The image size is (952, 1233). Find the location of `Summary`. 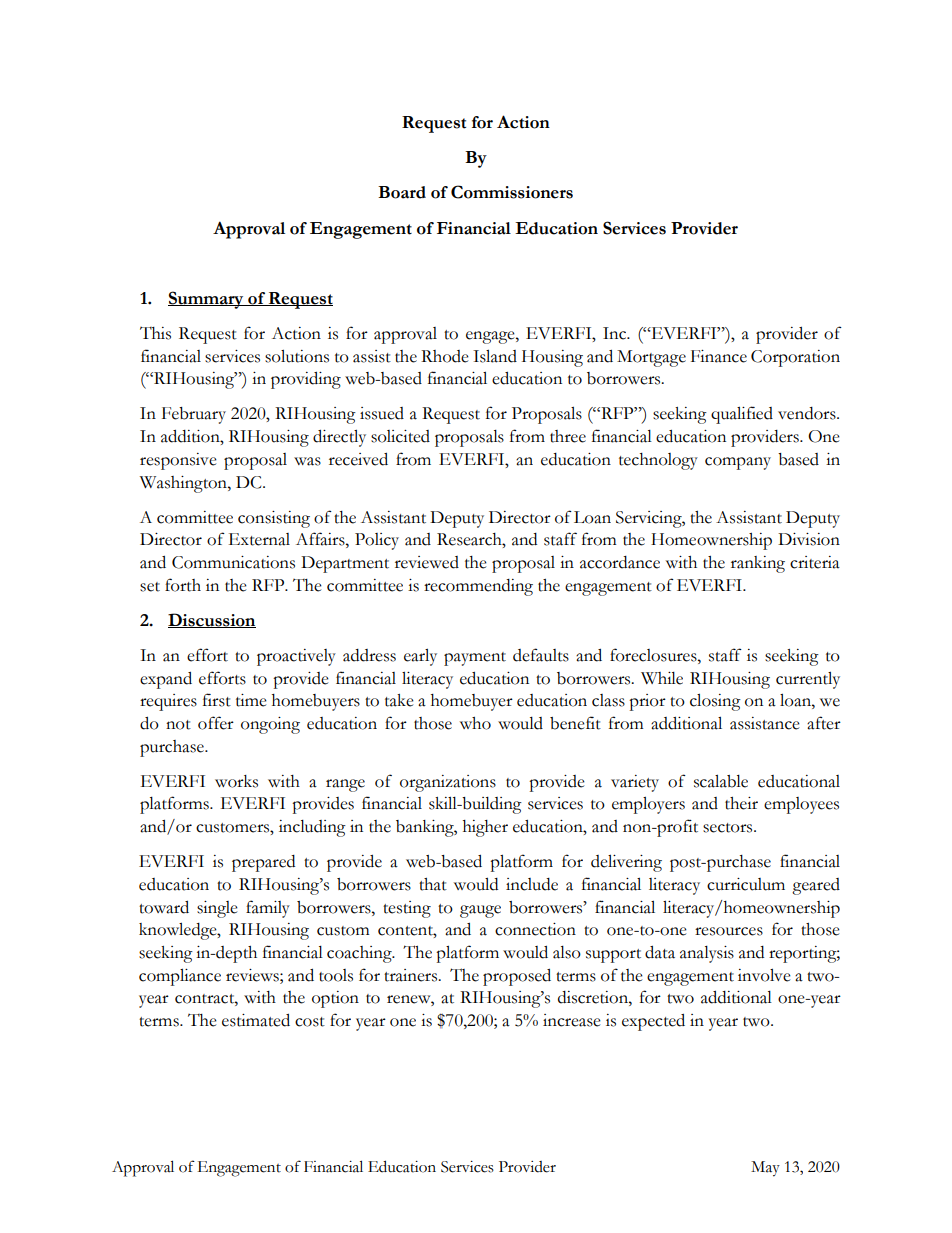

Summary is located at coordinates (207, 300).
